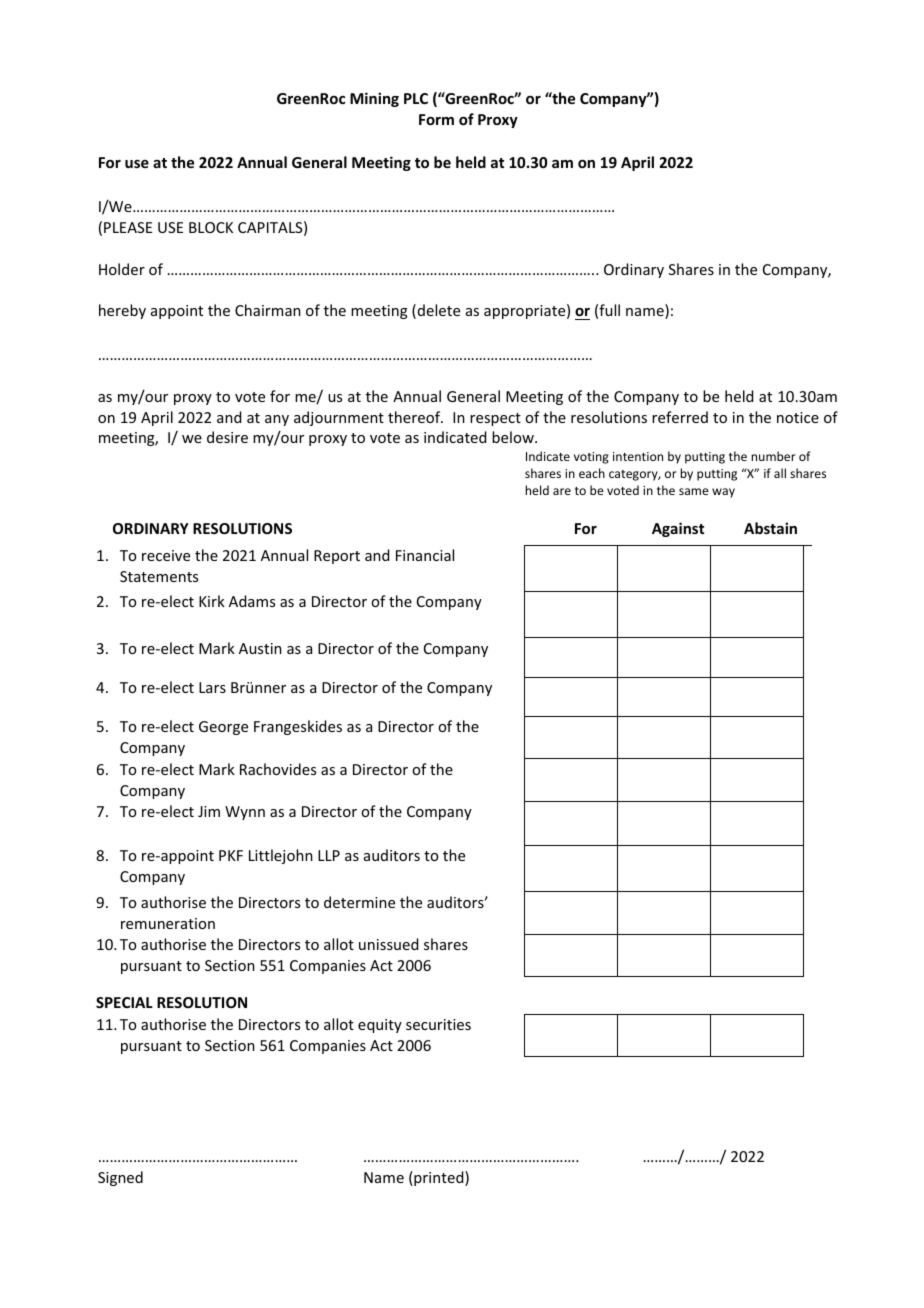 This document has height=1308, width=924. What do you see at coordinates (212, 601) in the document?
I see `Kirk` at bounding box center [212, 601].
